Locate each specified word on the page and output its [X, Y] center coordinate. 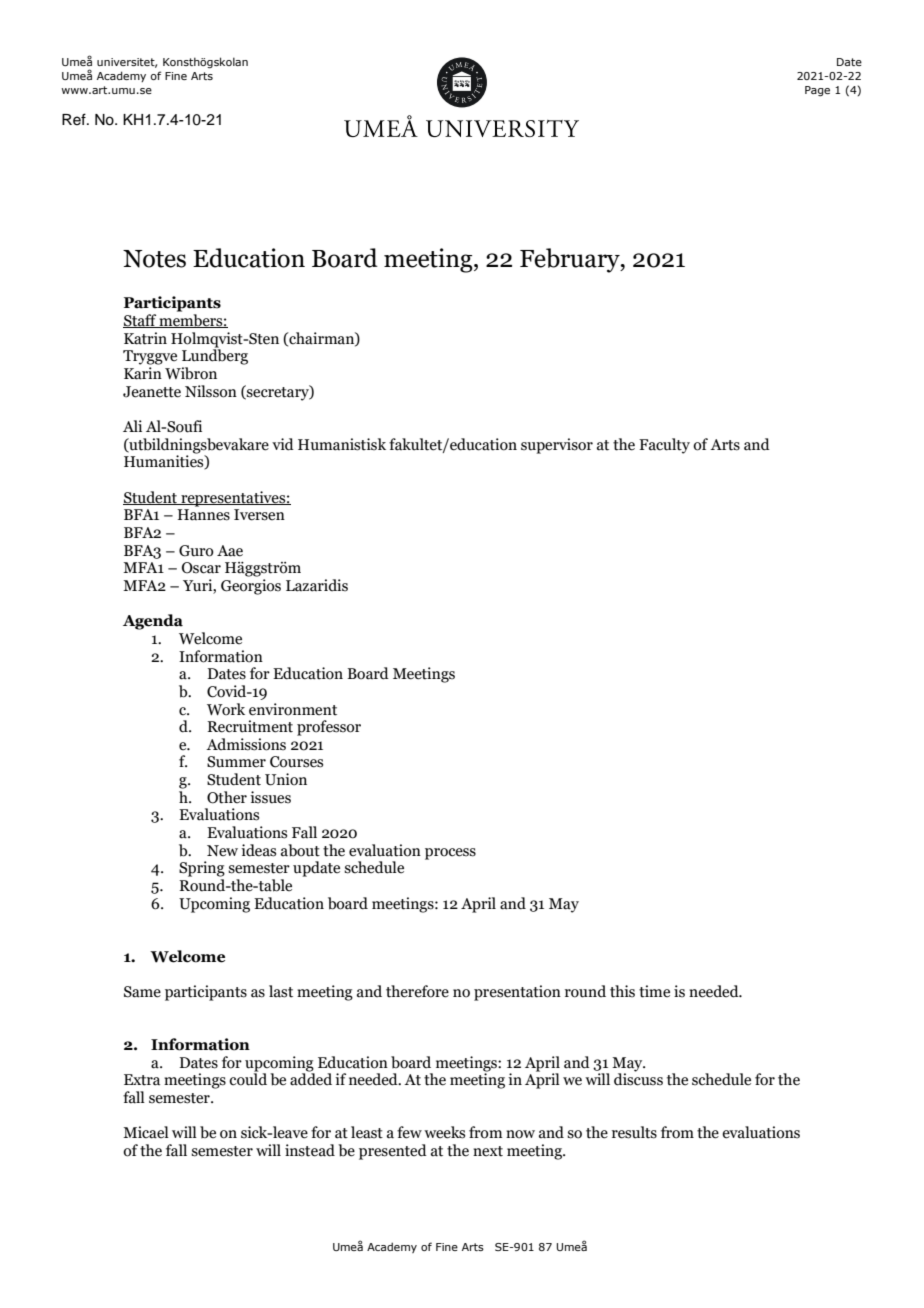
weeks [444, 1132]
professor [329, 728]
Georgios [251, 587]
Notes [154, 259]
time [654, 991]
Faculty [664, 446]
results [634, 1132]
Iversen [259, 515]
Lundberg [215, 356]
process [450, 854]
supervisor [557, 446]
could [248, 1078]
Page [817, 91]
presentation [517, 993]
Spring [202, 869]
